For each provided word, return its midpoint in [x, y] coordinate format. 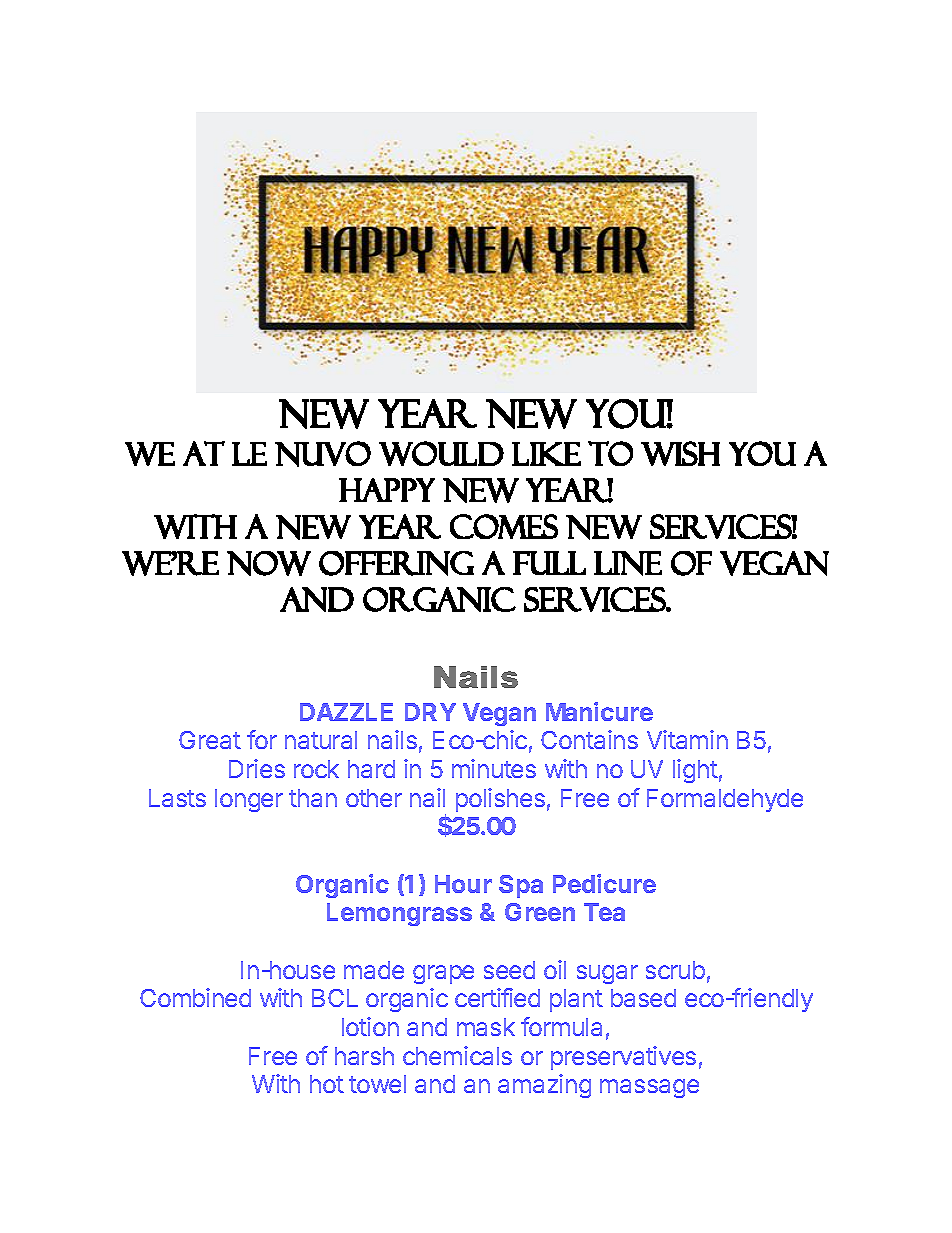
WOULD [441, 453]
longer [249, 800]
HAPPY [387, 490]
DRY [430, 712]
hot [327, 1084]
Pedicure [604, 883]
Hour [463, 884]
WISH [680, 453]
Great [210, 740]
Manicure [599, 711]
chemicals [457, 1055]
